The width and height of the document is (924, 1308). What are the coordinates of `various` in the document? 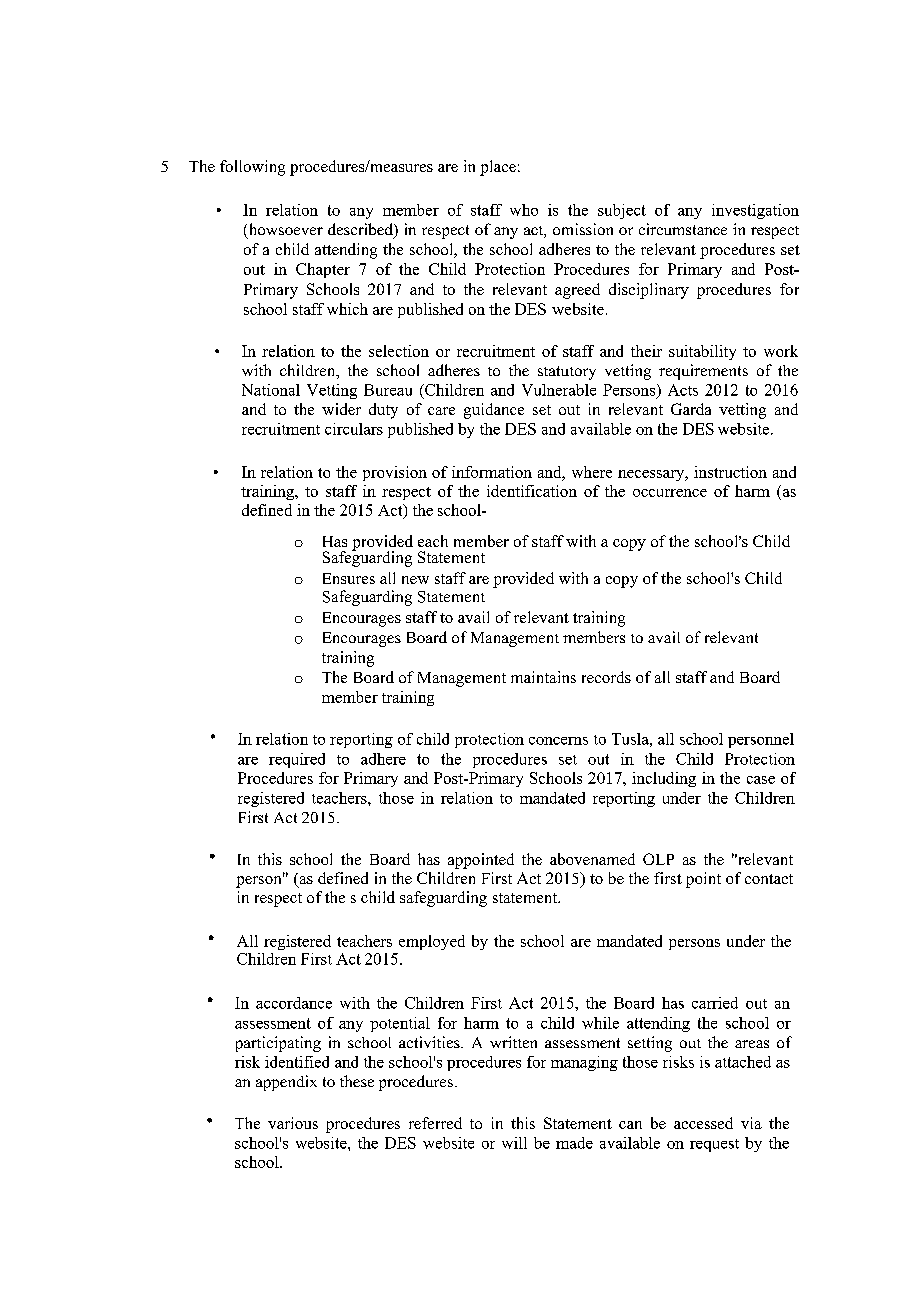 It's located at (293, 1123).
